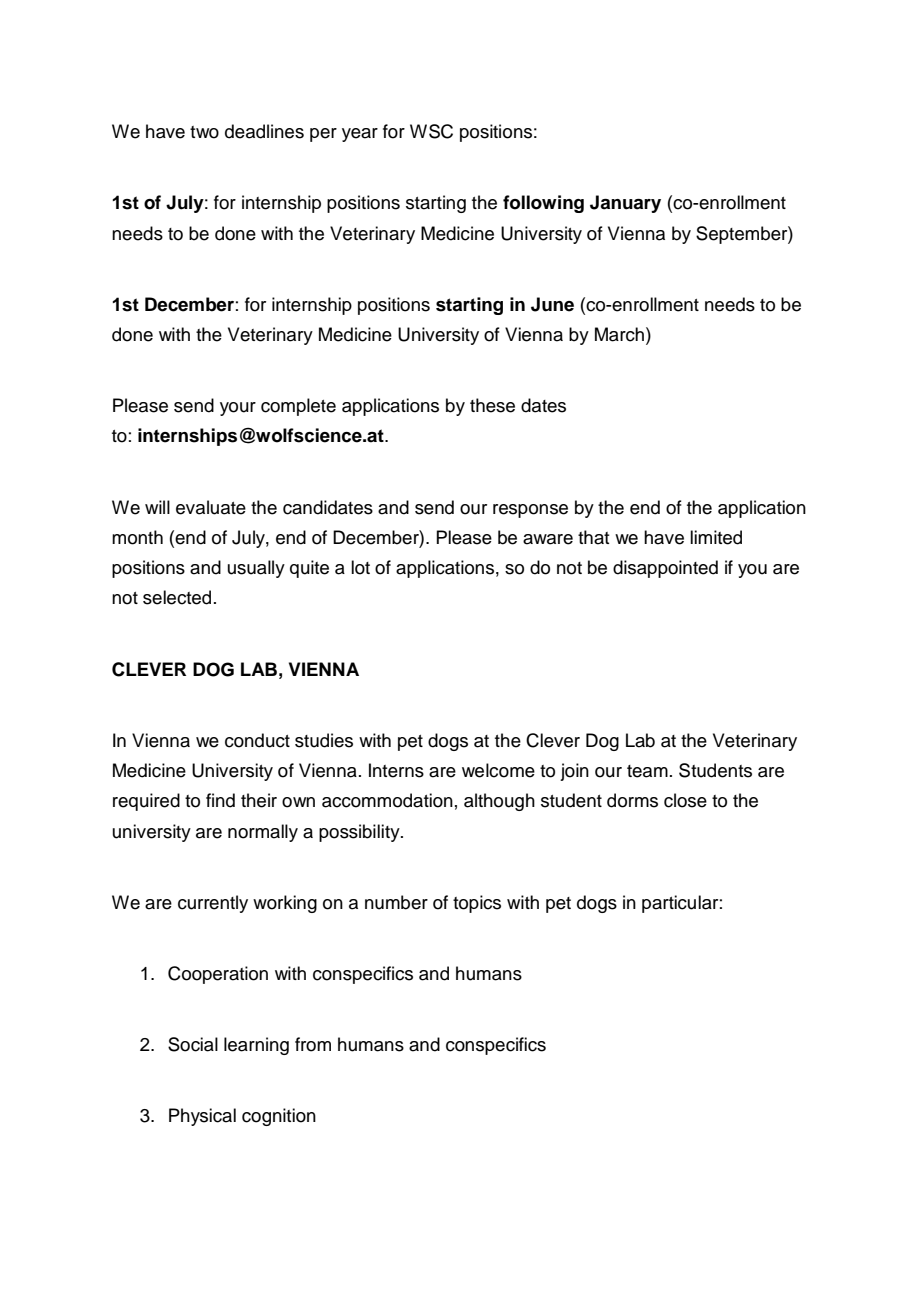 The height and width of the image is (1308, 924). Describe the element at coordinates (632, 800) in the image. I see `dorms` at that location.
